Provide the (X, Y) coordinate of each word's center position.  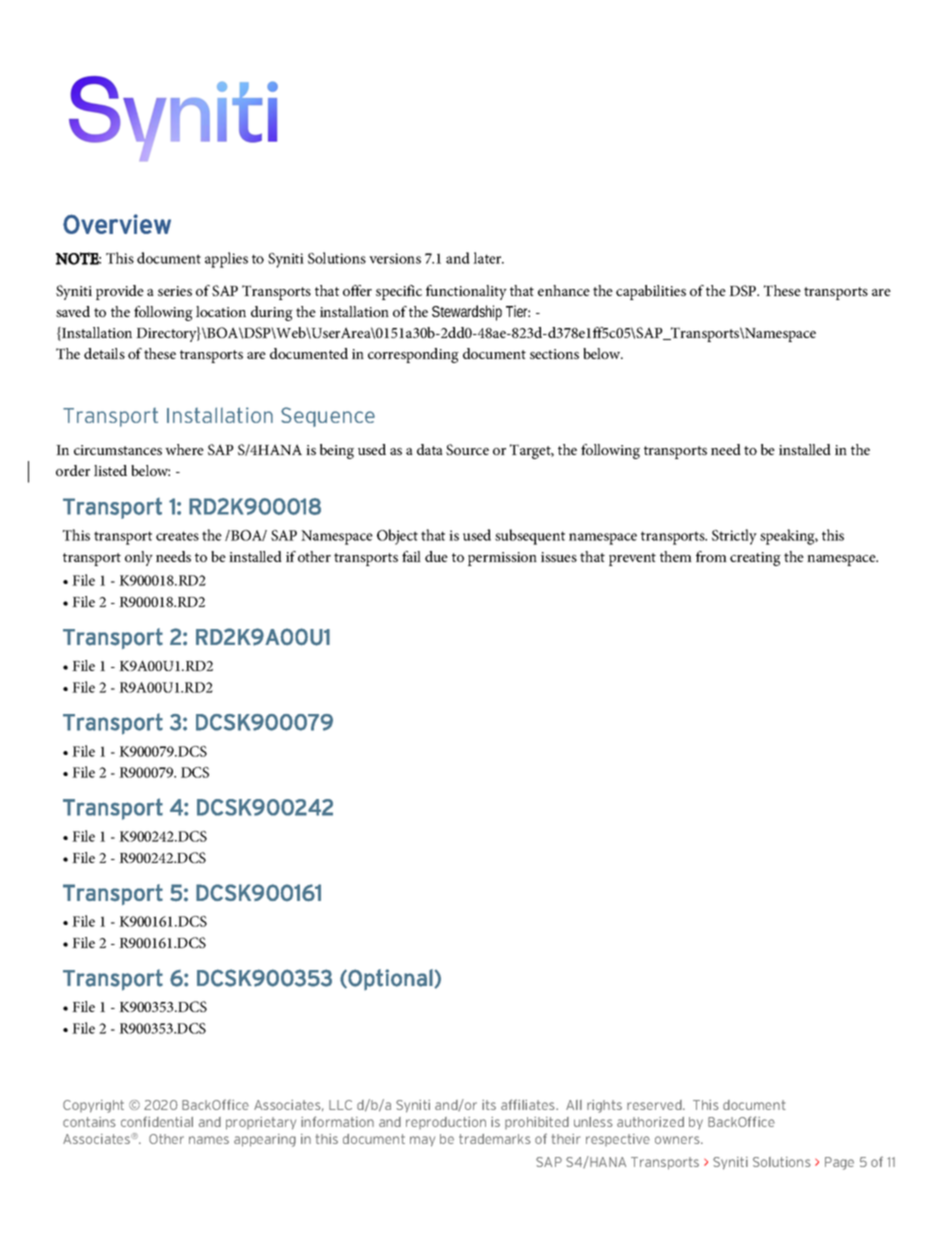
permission (502, 559)
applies (226, 260)
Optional (389, 979)
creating (755, 559)
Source (467, 449)
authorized (650, 1122)
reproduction (446, 1123)
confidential (157, 1121)
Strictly (734, 537)
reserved (655, 1105)
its (489, 1105)
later (488, 258)
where (184, 449)
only (139, 558)
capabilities (651, 292)
